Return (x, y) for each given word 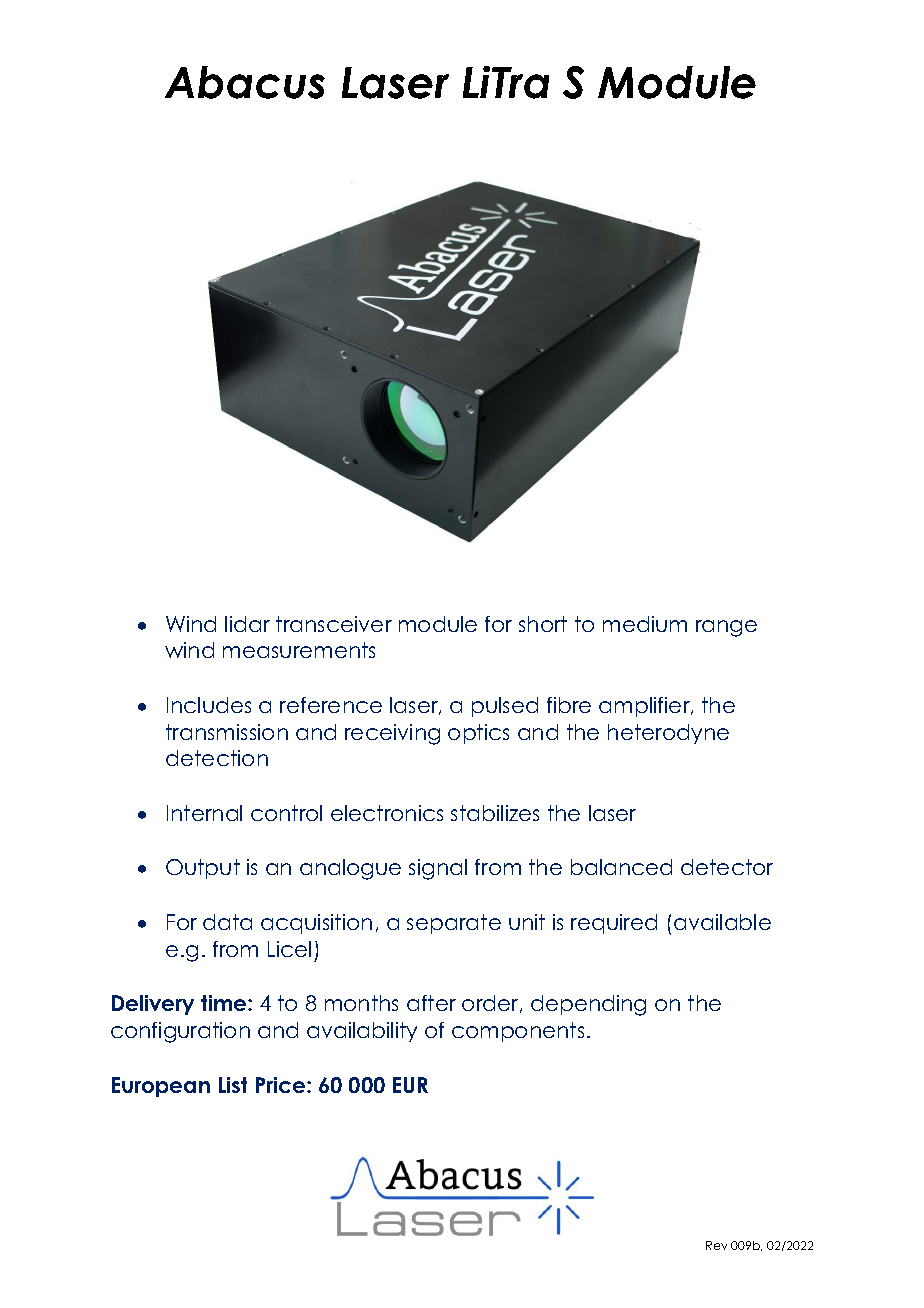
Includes (209, 705)
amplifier (646, 707)
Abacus (245, 82)
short (543, 624)
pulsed (505, 707)
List (233, 1085)
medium (645, 624)
